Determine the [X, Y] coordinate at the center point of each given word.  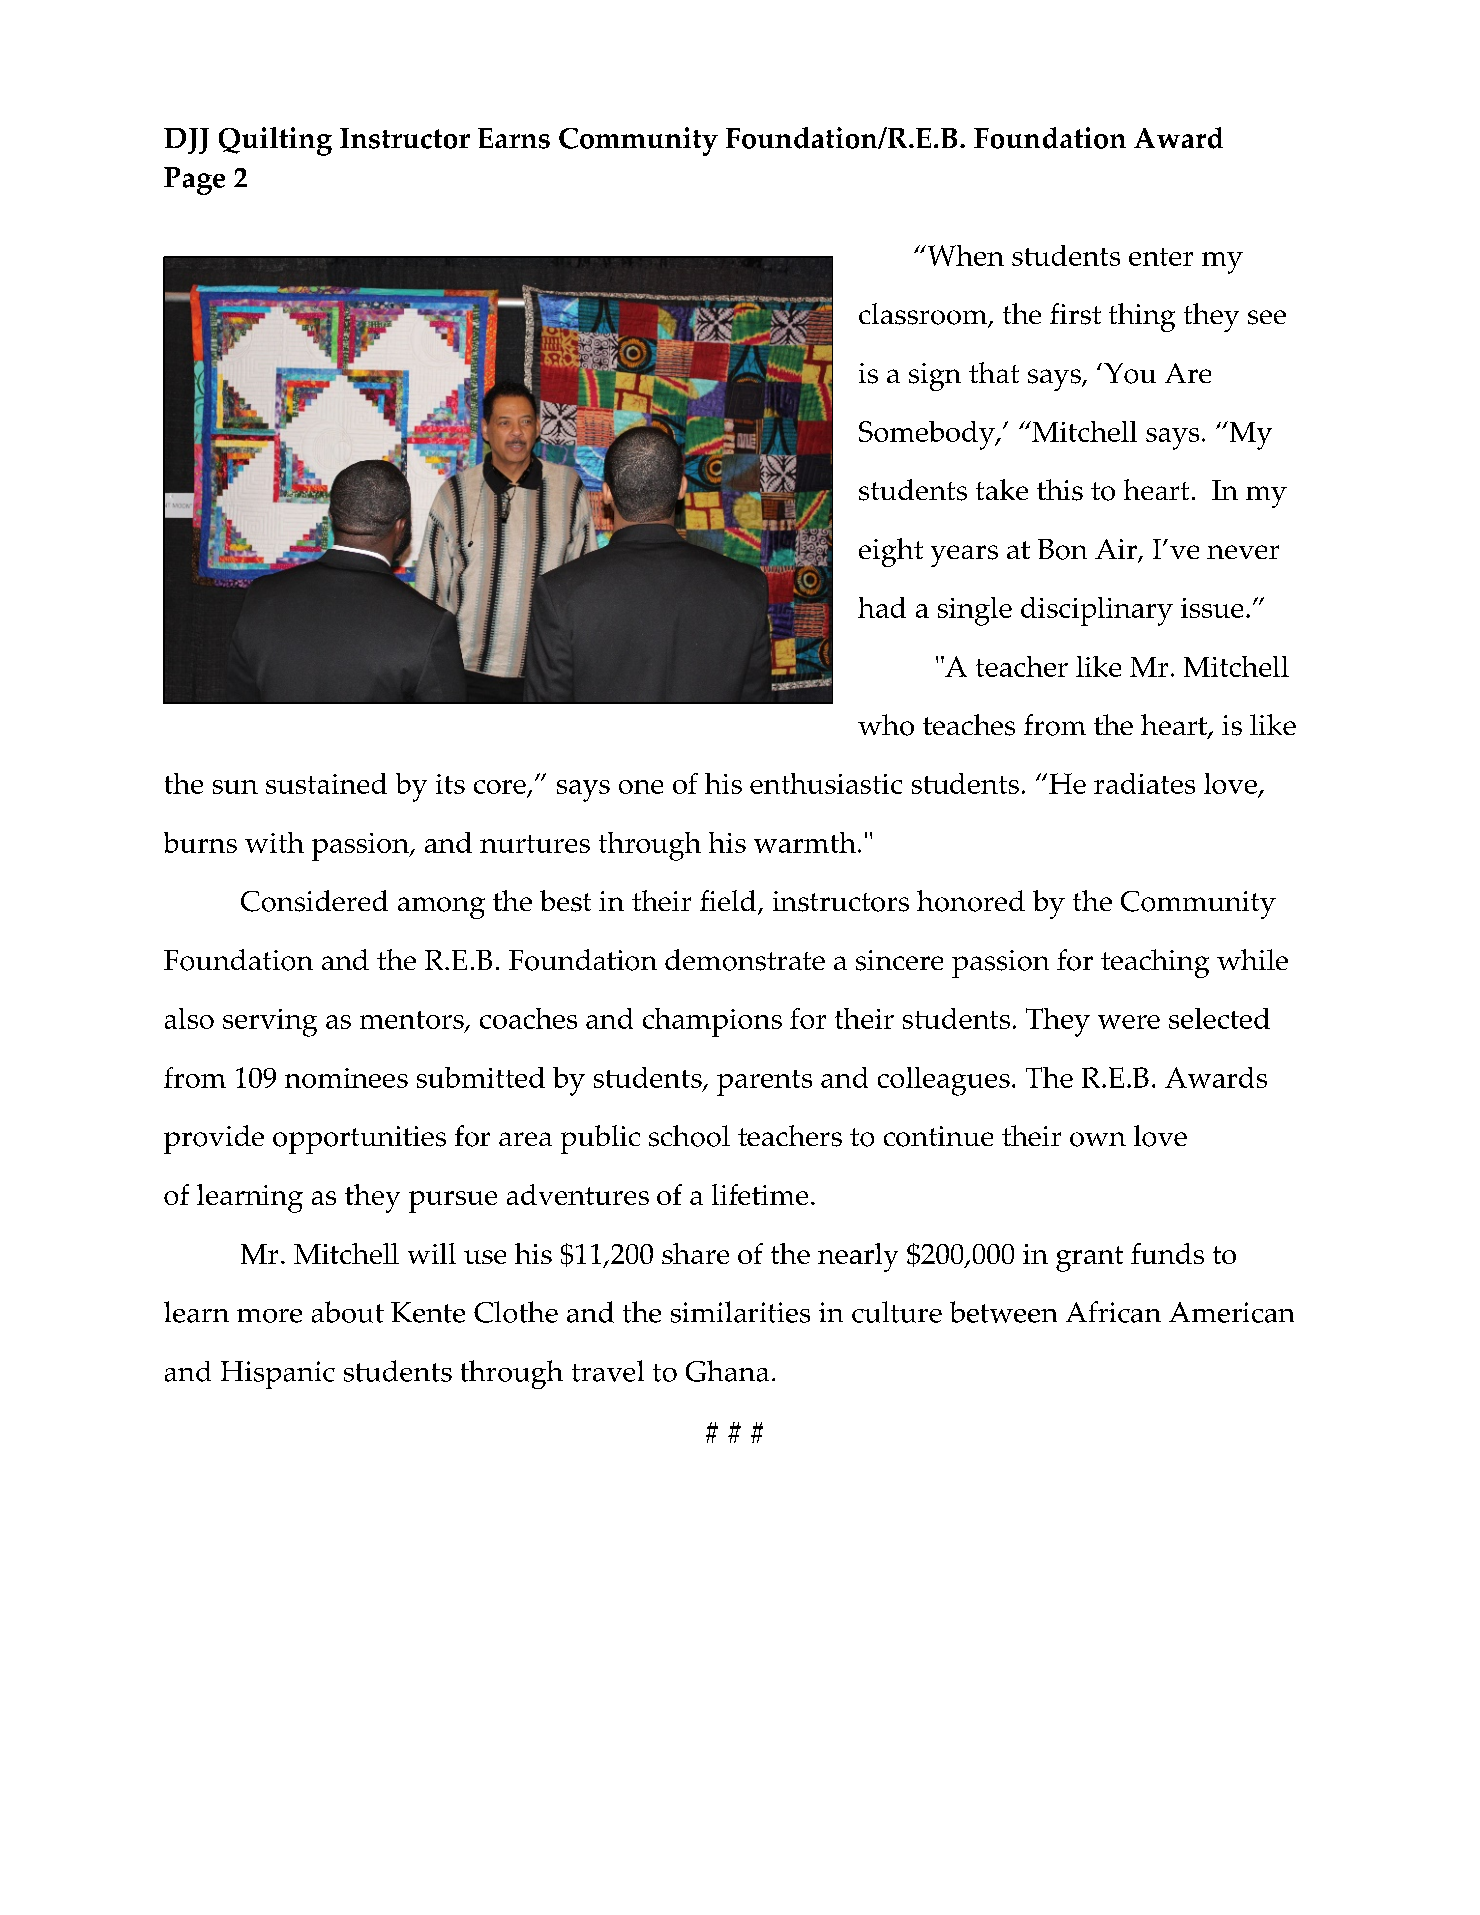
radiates [1144, 783]
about [348, 1312]
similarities [740, 1312]
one [641, 787]
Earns [514, 138]
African [1113, 1312]
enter [1161, 257]
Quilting [275, 141]
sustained [326, 783]
